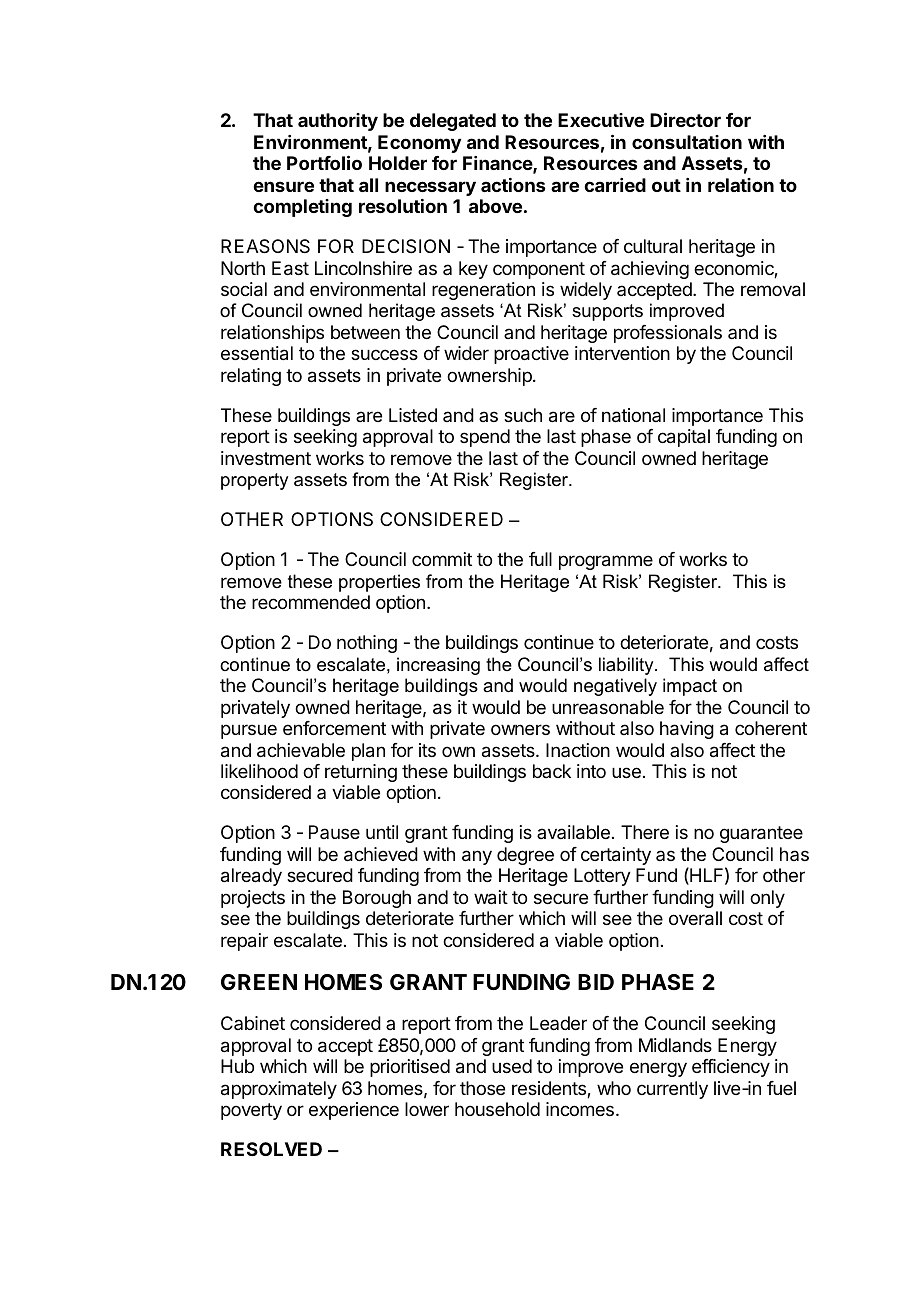 The image size is (924, 1308). Describe the element at coordinates (497, 1109) in the screenshot. I see `household` at that location.
